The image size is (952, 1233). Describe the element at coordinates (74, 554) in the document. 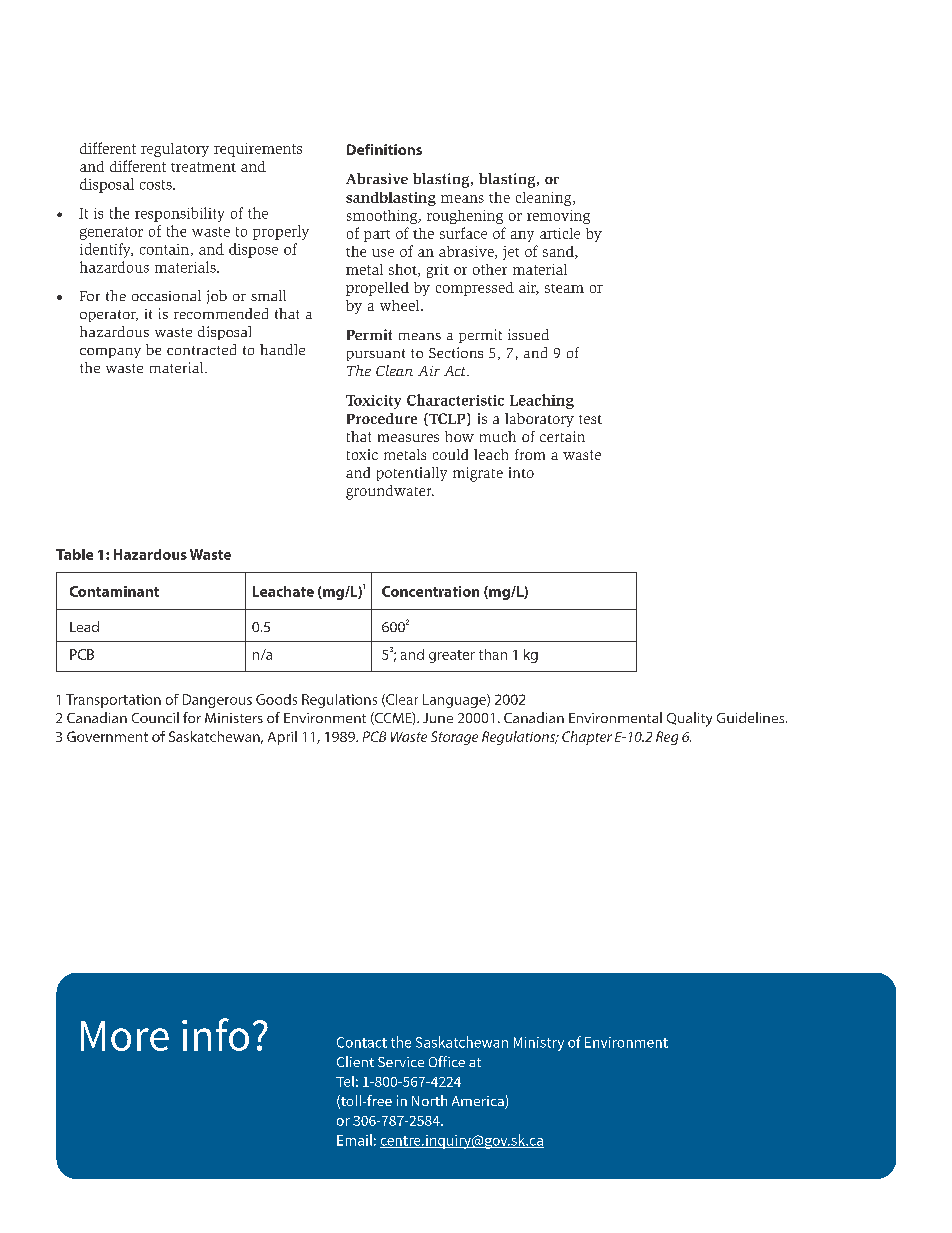

I see `Table` at that location.
